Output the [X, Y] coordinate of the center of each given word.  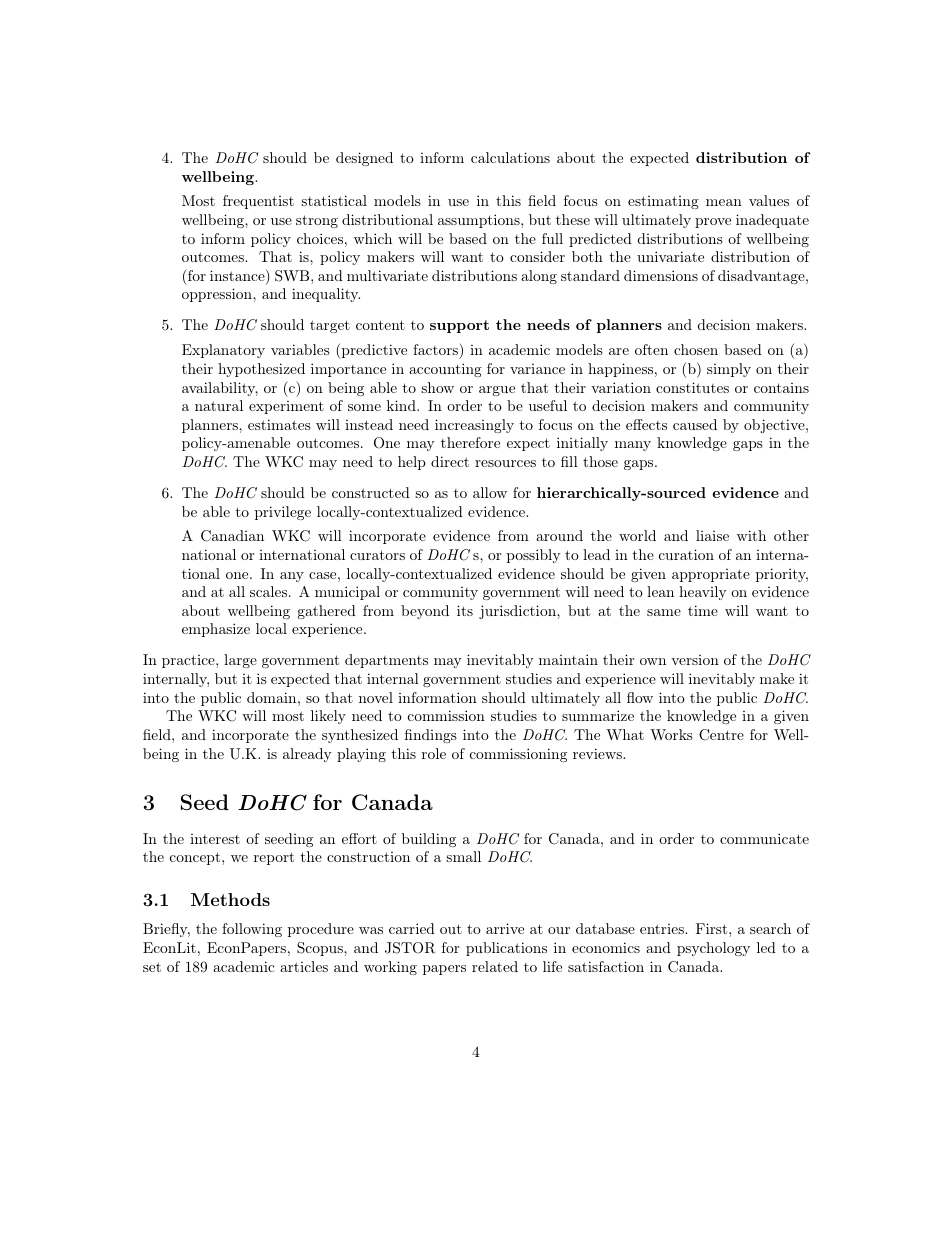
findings [431, 736]
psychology [713, 949]
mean [724, 202]
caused [695, 424]
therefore [470, 442]
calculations [510, 157]
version [695, 660]
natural [219, 405]
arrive [505, 928]
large [240, 661]
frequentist [258, 202]
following [252, 930]
